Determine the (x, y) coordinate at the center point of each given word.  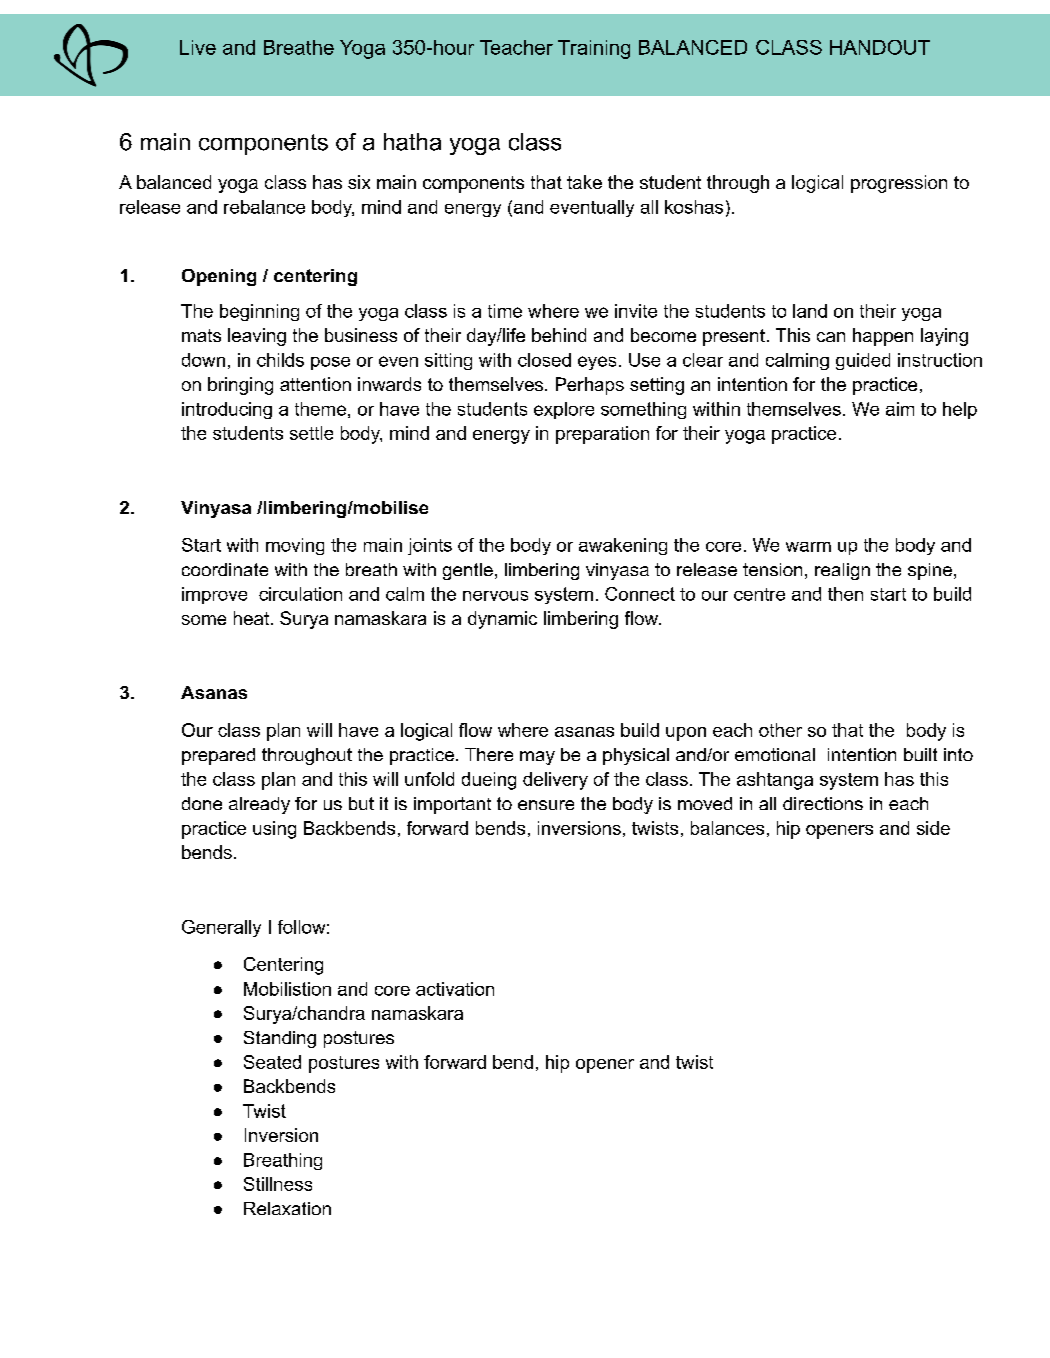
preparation (602, 435)
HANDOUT (880, 47)
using (274, 830)
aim (900, 409)
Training (594, 49)
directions (823, 803)
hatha (412, 142)
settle (311, 433)
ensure (546, 805)
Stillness (278, 1184)
